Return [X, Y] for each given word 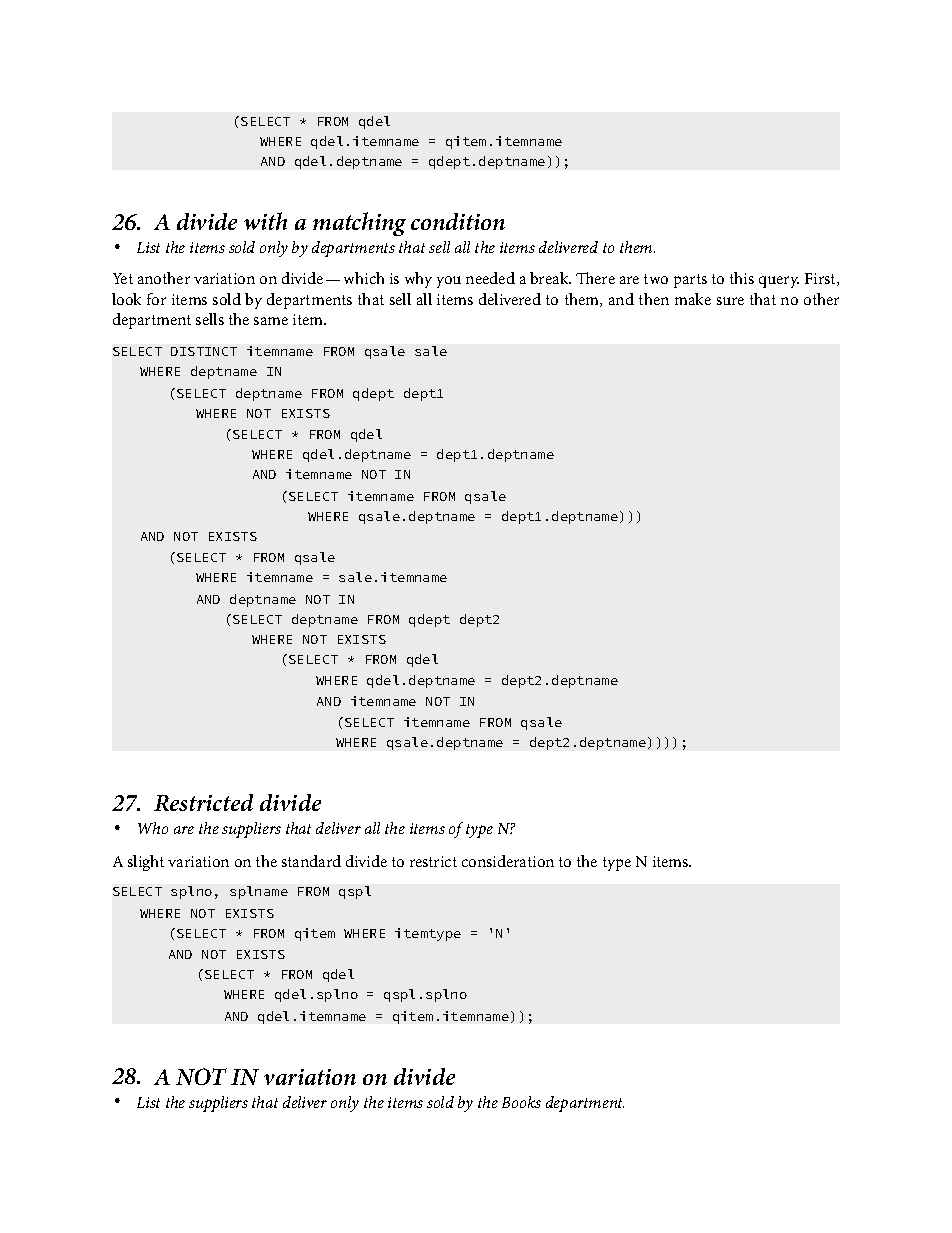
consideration [508, 861]
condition [458, 221]
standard [311, 861]
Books [521, 1102]
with [265, 221]
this [742, 278]
